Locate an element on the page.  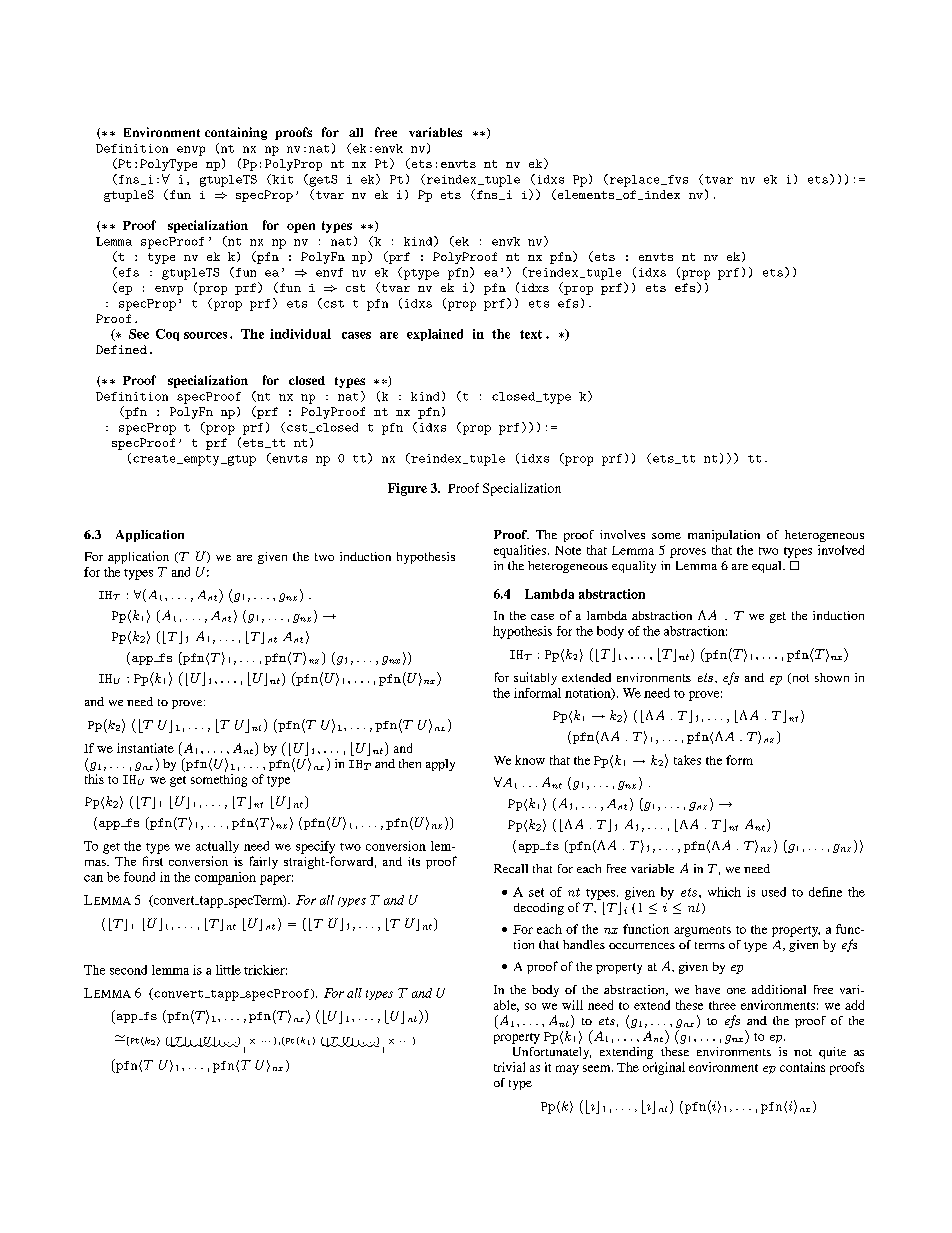
three is located at coordinates (722, 1005).
